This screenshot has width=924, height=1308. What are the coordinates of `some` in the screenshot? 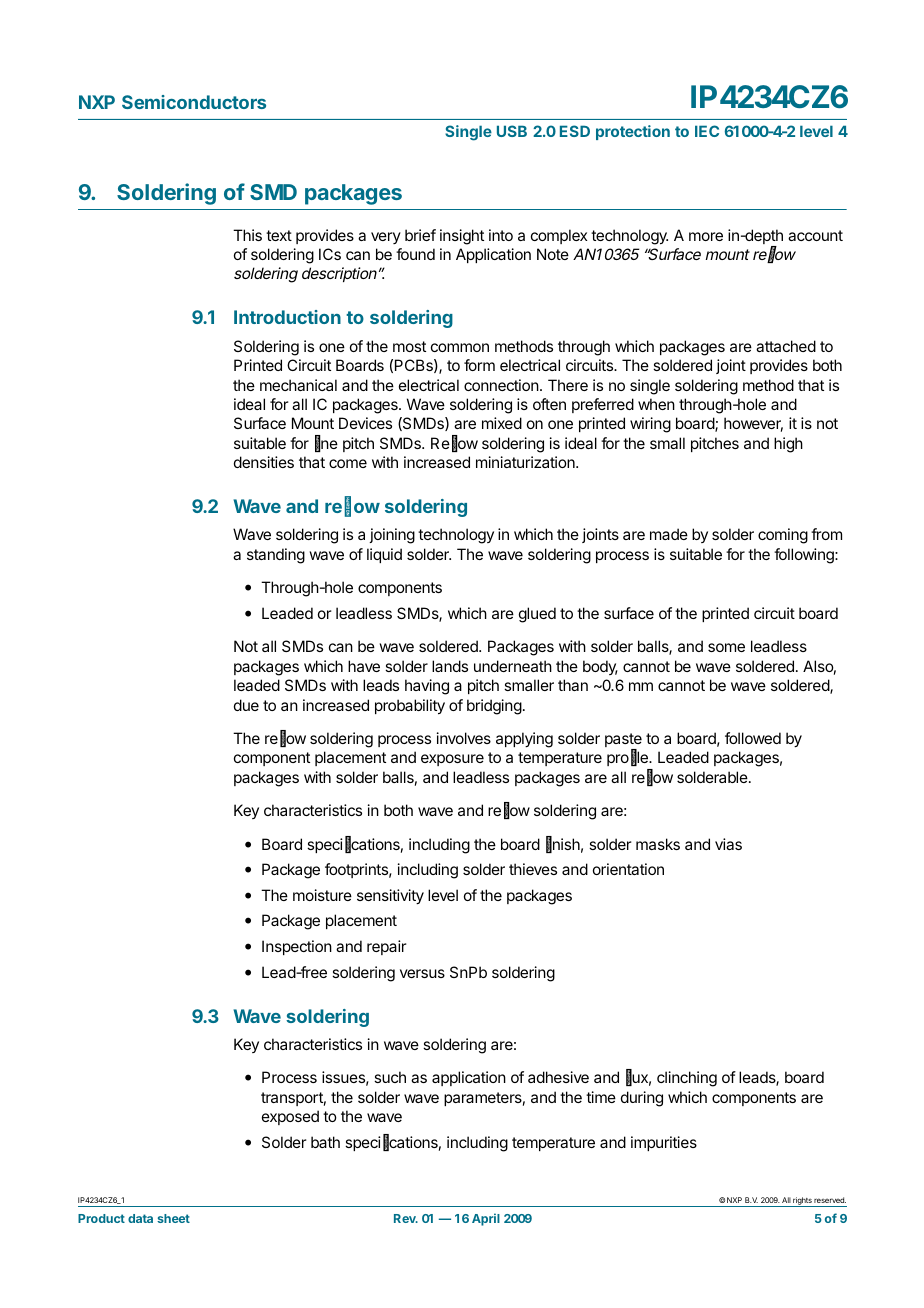 It's located at (726, 647).
